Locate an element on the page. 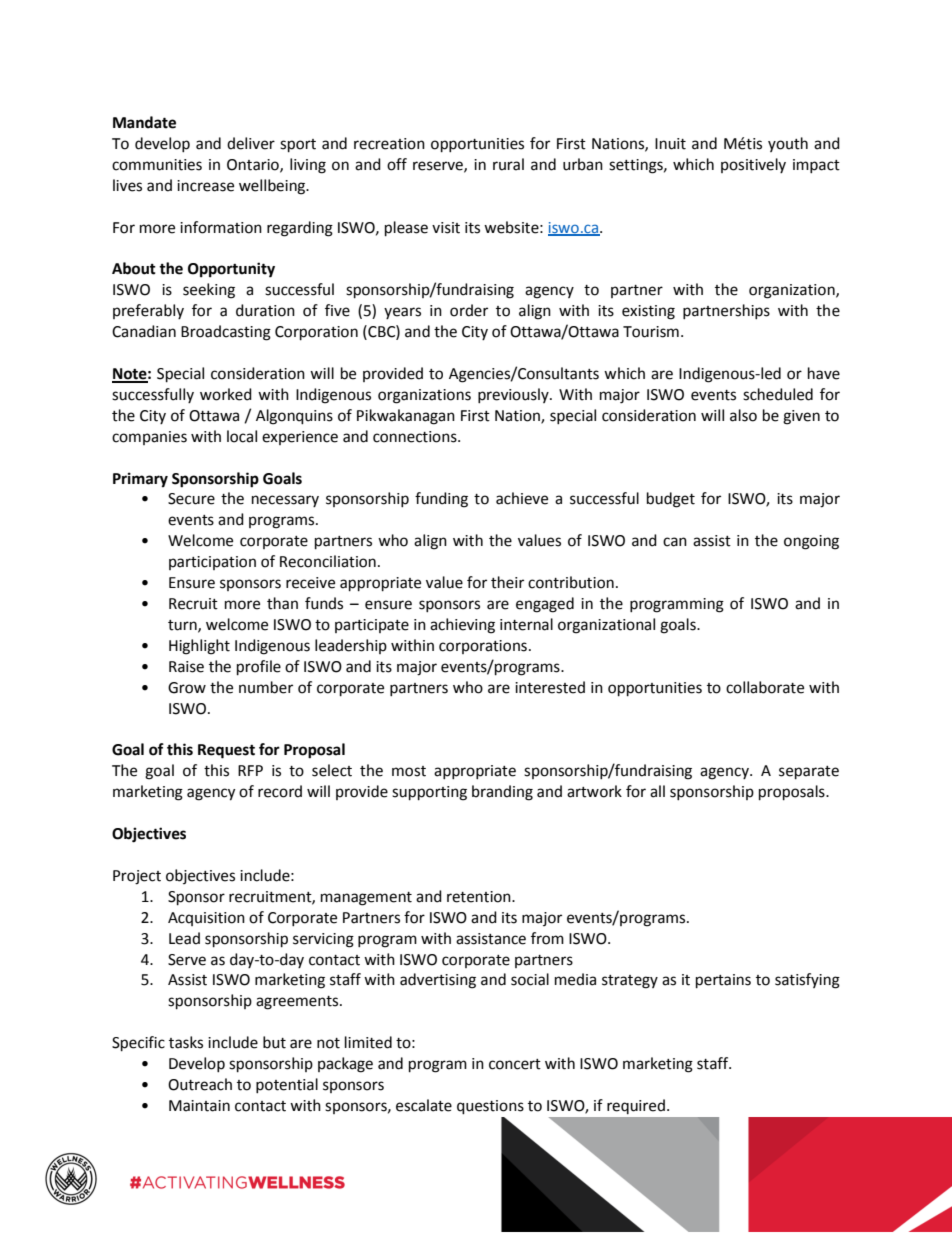  concert is located at coordinates (515, 1064).
